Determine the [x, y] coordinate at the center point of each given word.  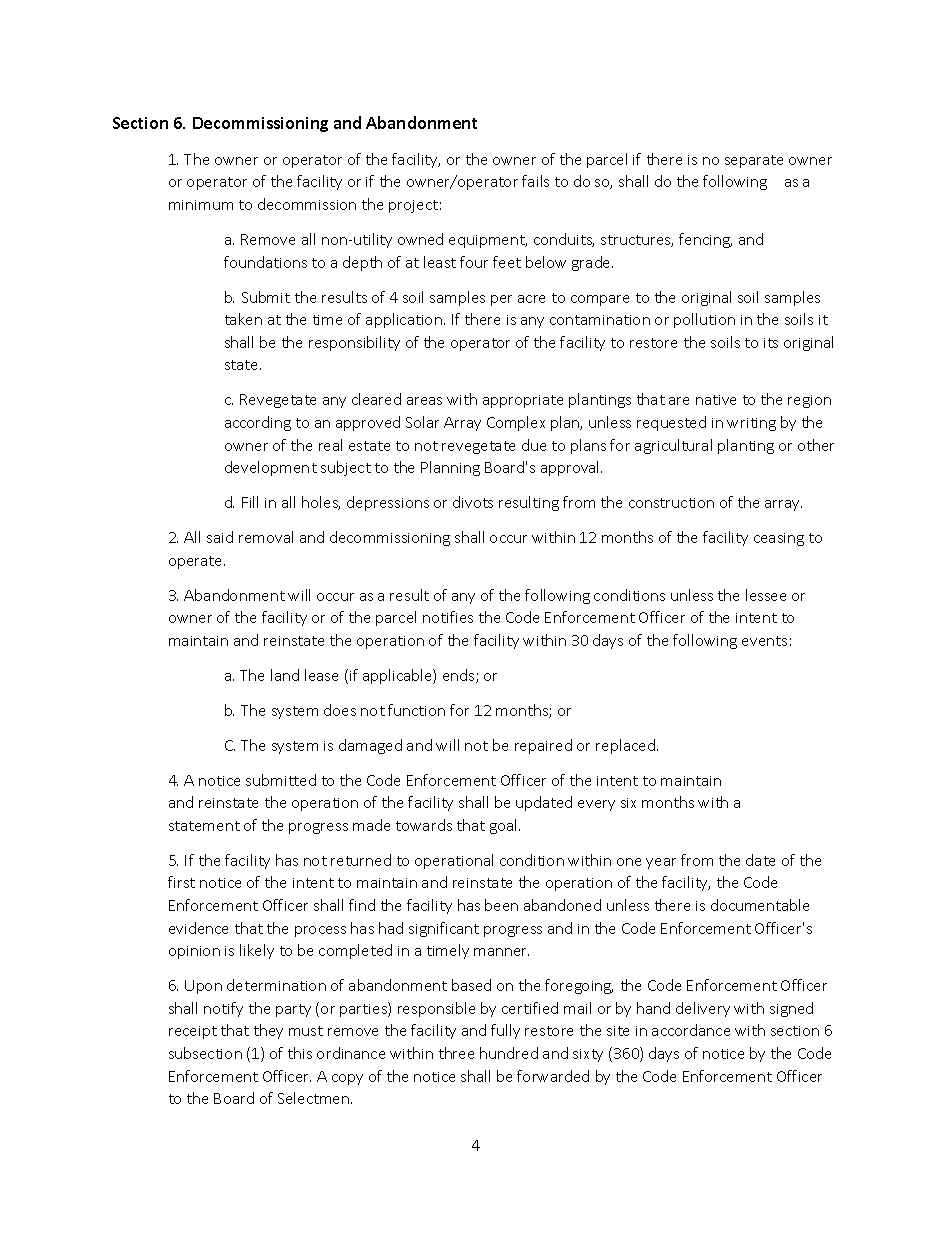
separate [754, 161]
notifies [448, 617]
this [300, 1053]
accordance [691, 1030]
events [764, 641]
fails [535, 181]
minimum [201, 205]
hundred [509, 1053]
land [285, 675]
